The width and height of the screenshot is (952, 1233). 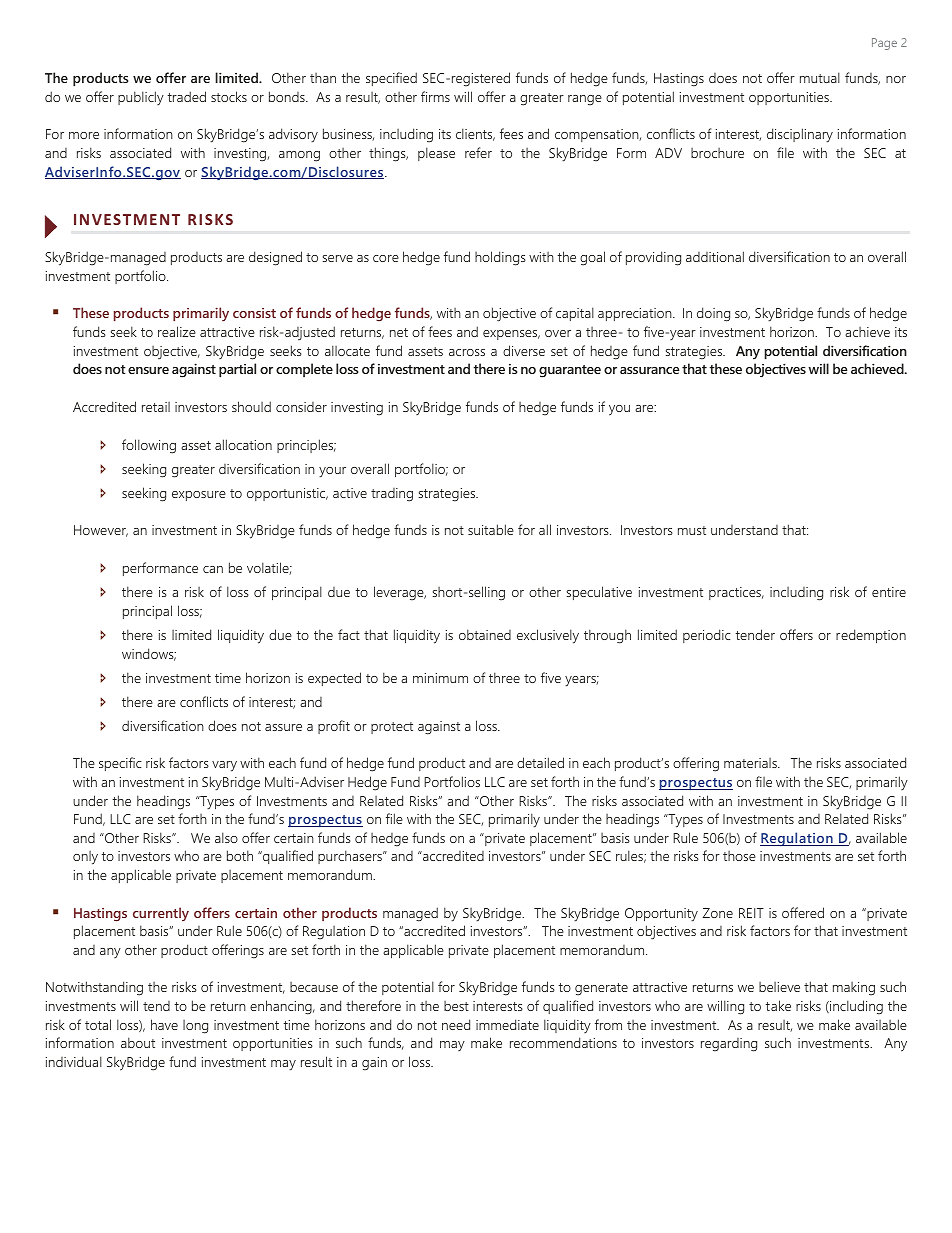 What do you see at coordinates (213, 569) in the screenshot?
I see `can` at bounding box center [213, 569].
